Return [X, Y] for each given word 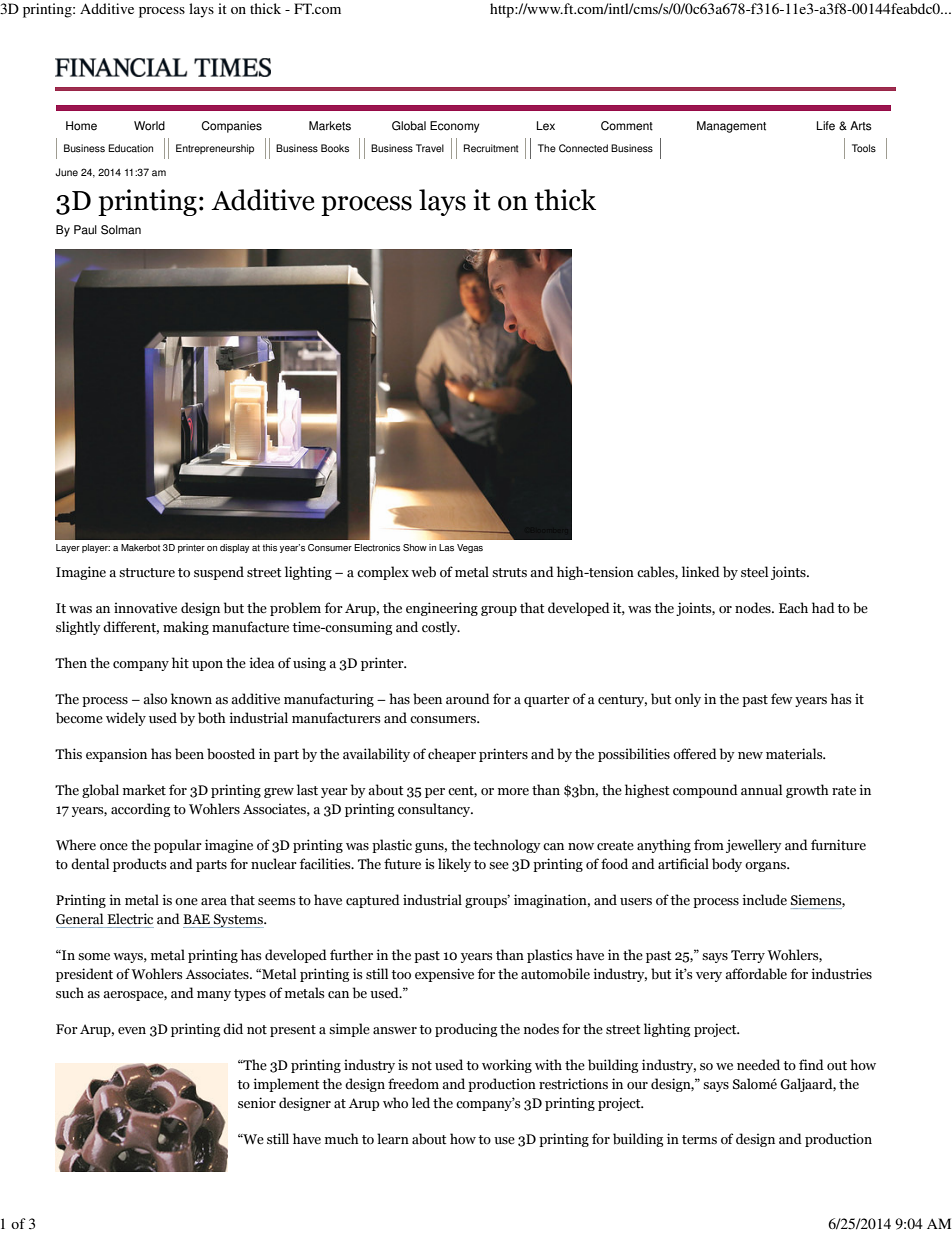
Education [130, 148]
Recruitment [491, 148]
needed [758, 1065]
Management [731, 127]
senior [257, 1103]
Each [793, 608]
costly [441, 628]
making [186, 628]
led [421, 1103]
